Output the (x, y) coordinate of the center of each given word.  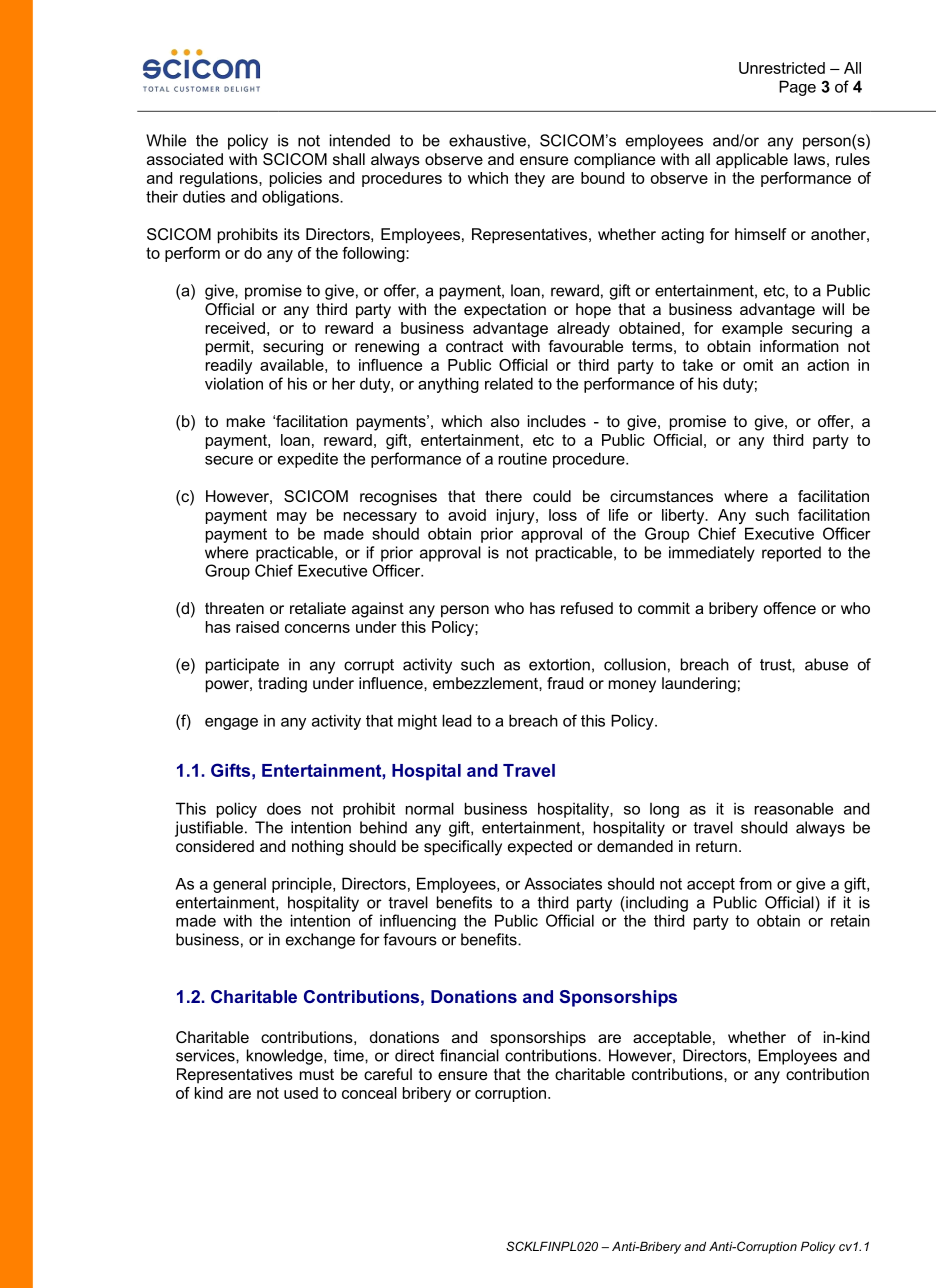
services (206, 1055)
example (752, 329)
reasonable (794, 808)
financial (469, 1055)
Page (797, 88)
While (166, 140)
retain (850, 920)
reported (791, 554)
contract (474, 346)
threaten (234, 608)
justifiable (209, 829)
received (235, 328)
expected (540, 848)
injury (517, 516)
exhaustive (487, 140)
